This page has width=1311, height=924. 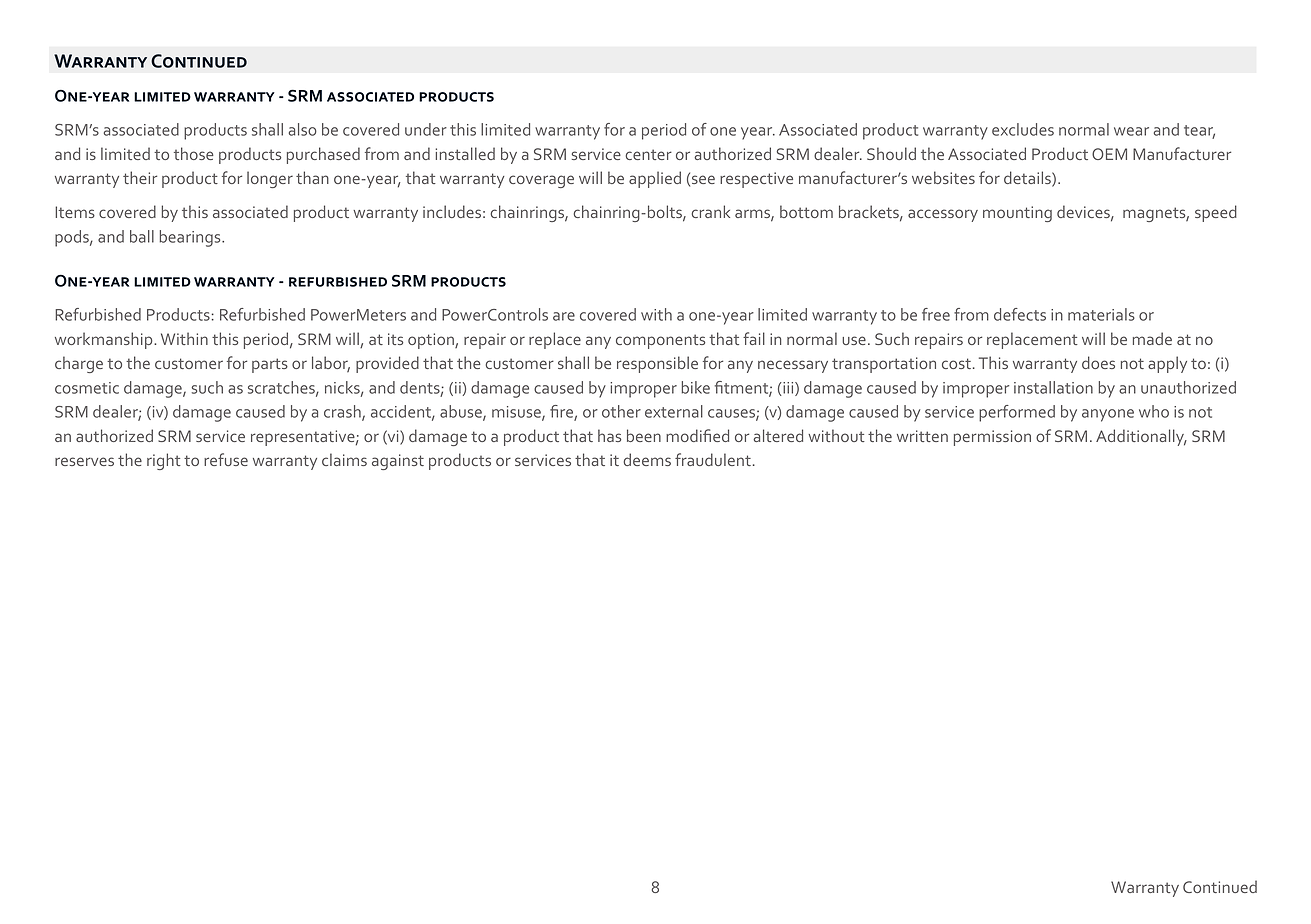 What do you see at coordinates (648, 154) in the page?
I see `center` at bounding box center [648, 154].
